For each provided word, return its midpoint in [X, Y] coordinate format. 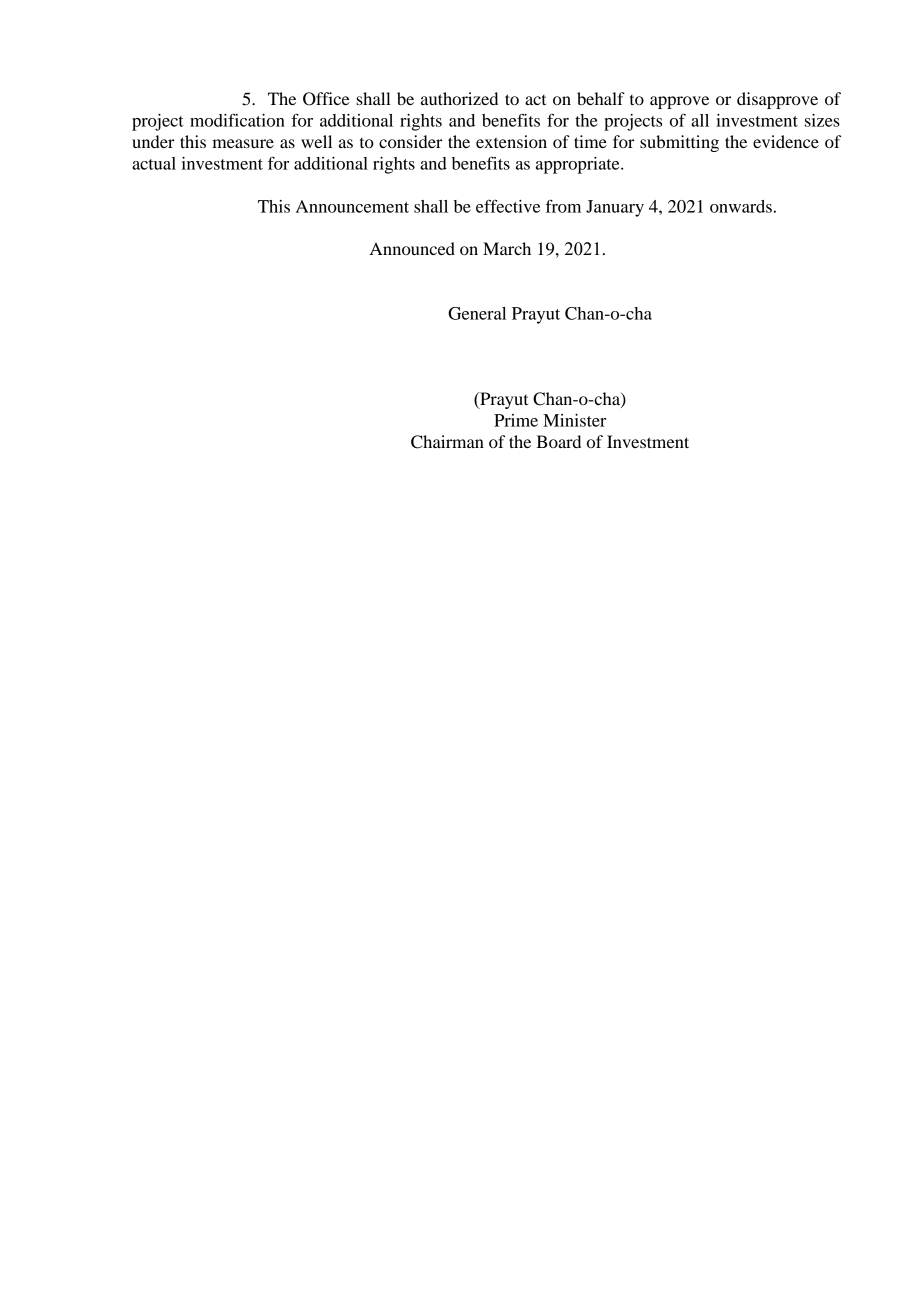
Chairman [447, 442]
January [615, 208]
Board [558, 441]
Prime [516, 420]
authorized [459, 98]
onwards [741, 206]
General [477, 313]
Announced [412, 248]
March [507, 248]
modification [237, 120]
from [563, 206]
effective [508, 206]
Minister [574, 420]
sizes [822, 120]
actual [154, 163]
